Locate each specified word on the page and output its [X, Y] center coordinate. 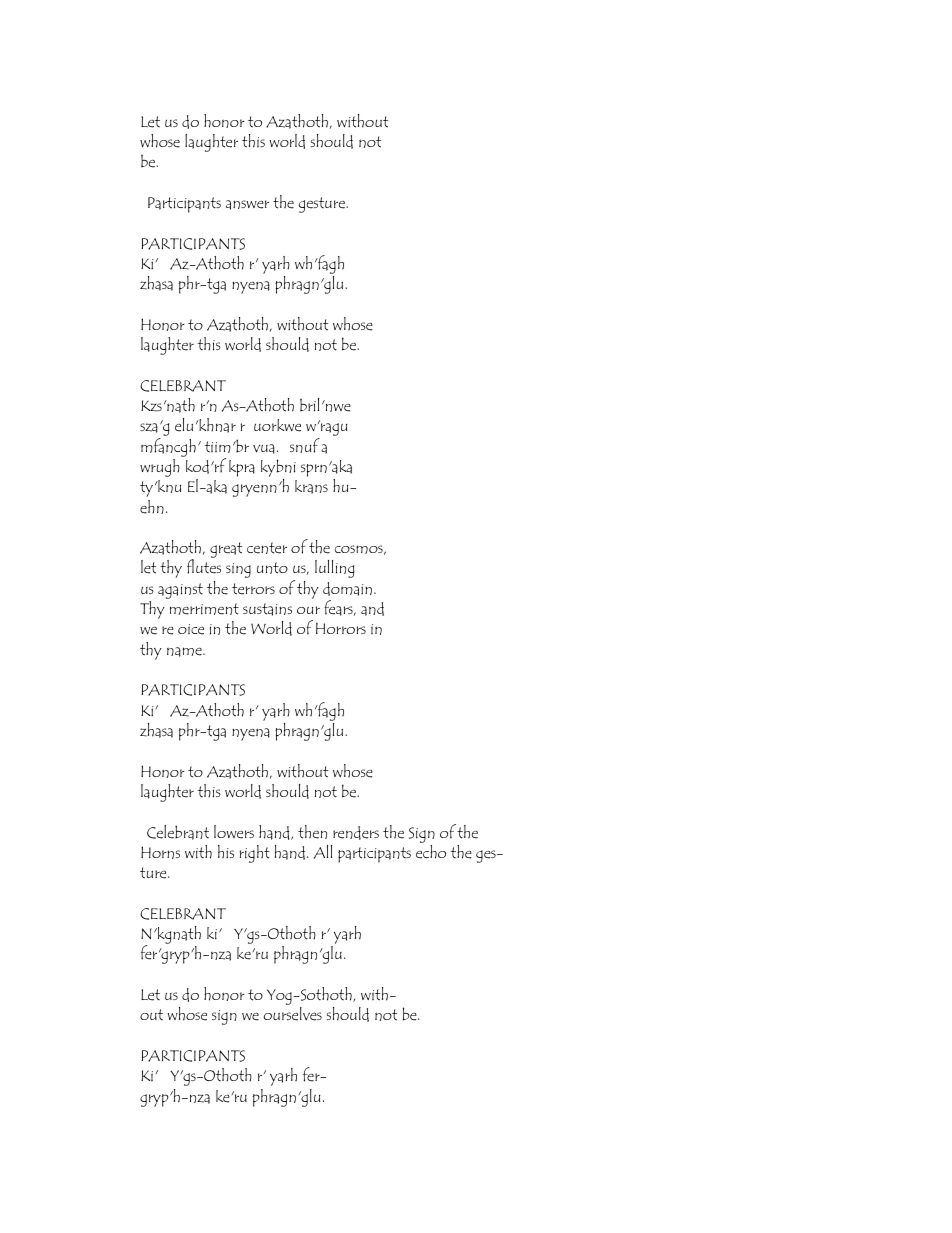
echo [431, 852]
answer [247, 205]
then [312, 832]
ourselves [293, 1014]
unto [272, 568]
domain [347, 589]
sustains [267, 609]
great [226, 550]
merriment [204, 609]
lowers [234, 832]
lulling [334, 569]
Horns [160, 852]
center [267, 548]
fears [340, 608]
